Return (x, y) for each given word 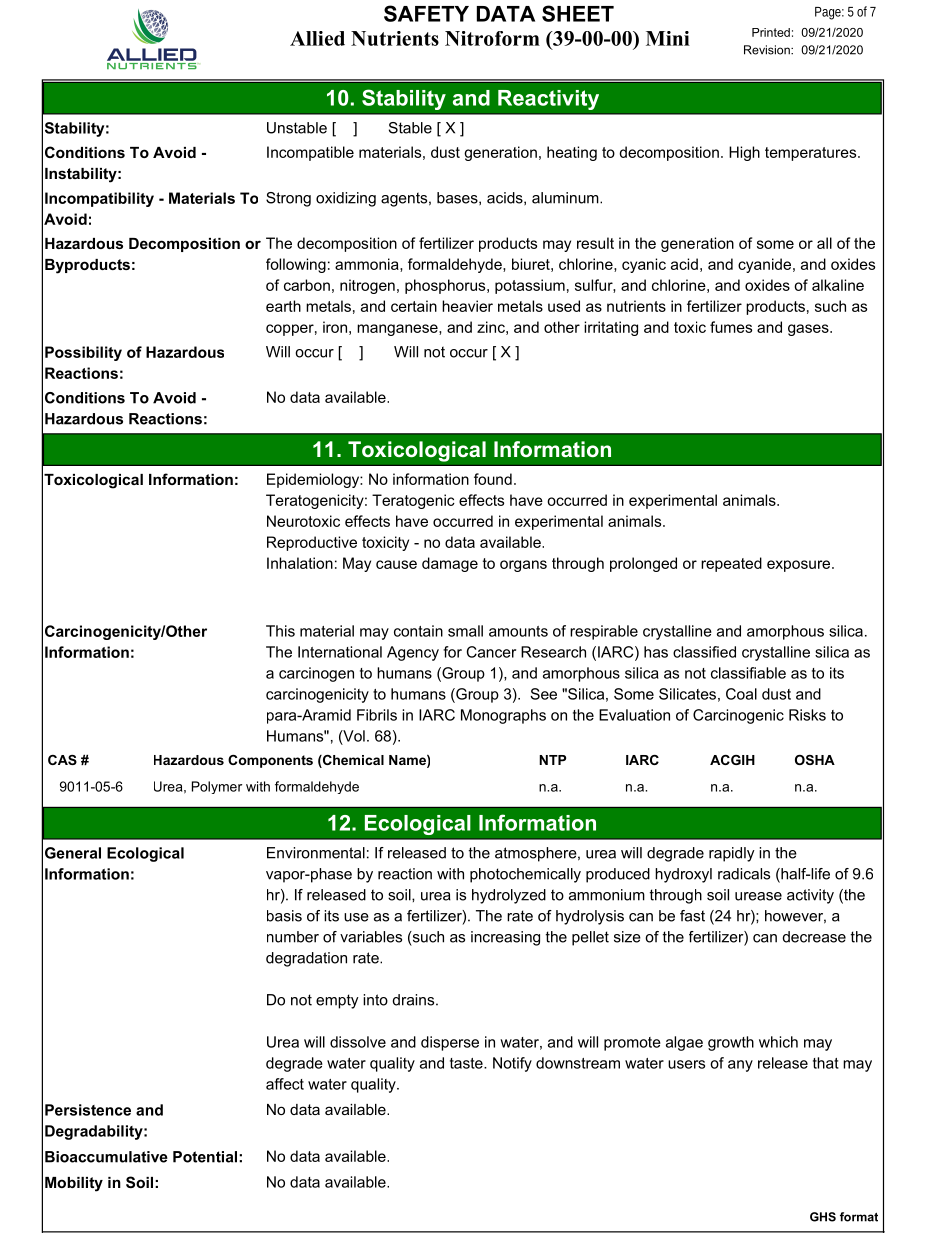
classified (704, 652)
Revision (768, 50)
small (465, 631)
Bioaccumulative (106, 1157)
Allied (317, 38)
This (280, 631)
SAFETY (426, 13)
